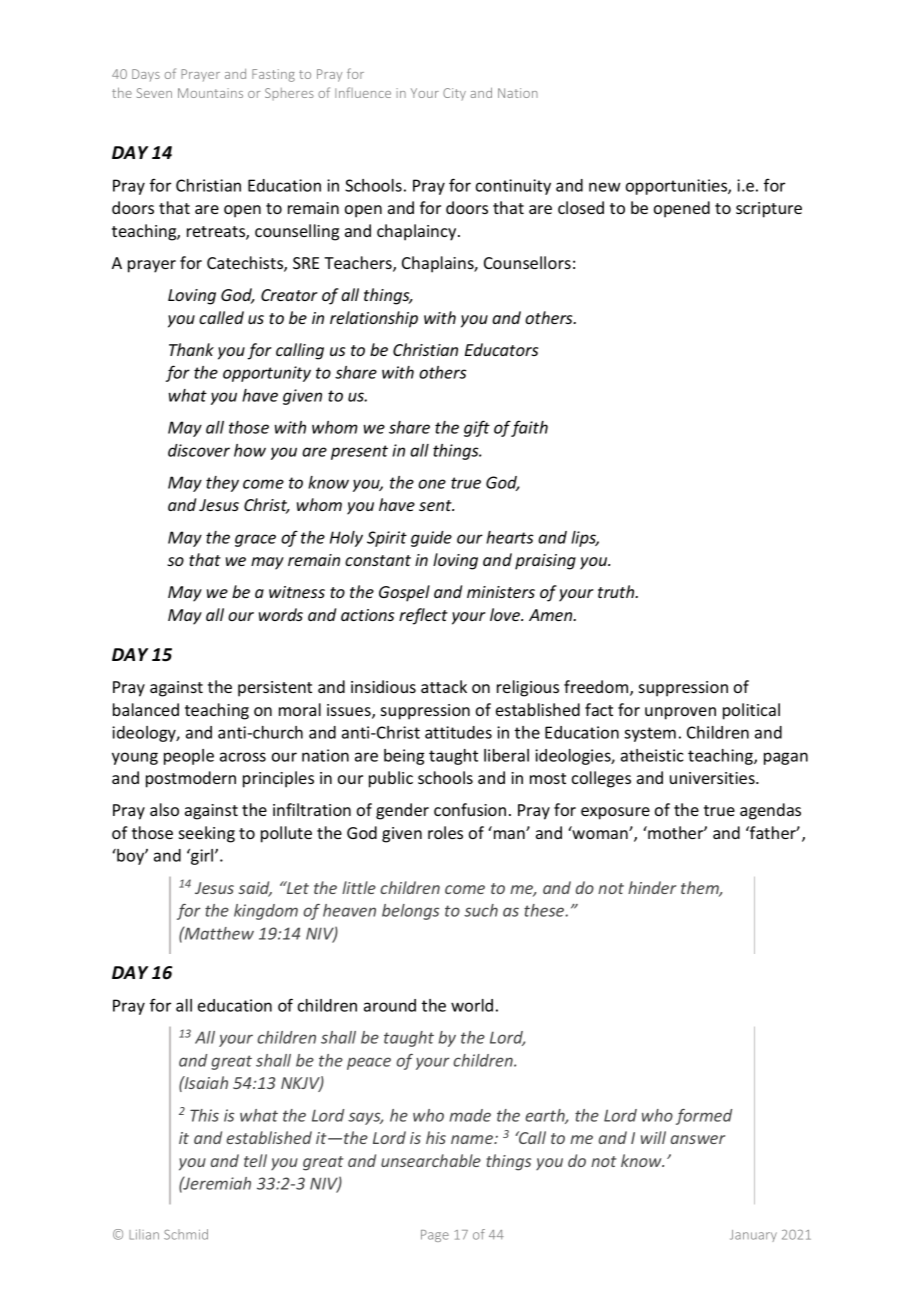  I want to click on Mountains, so click(210, 93).
